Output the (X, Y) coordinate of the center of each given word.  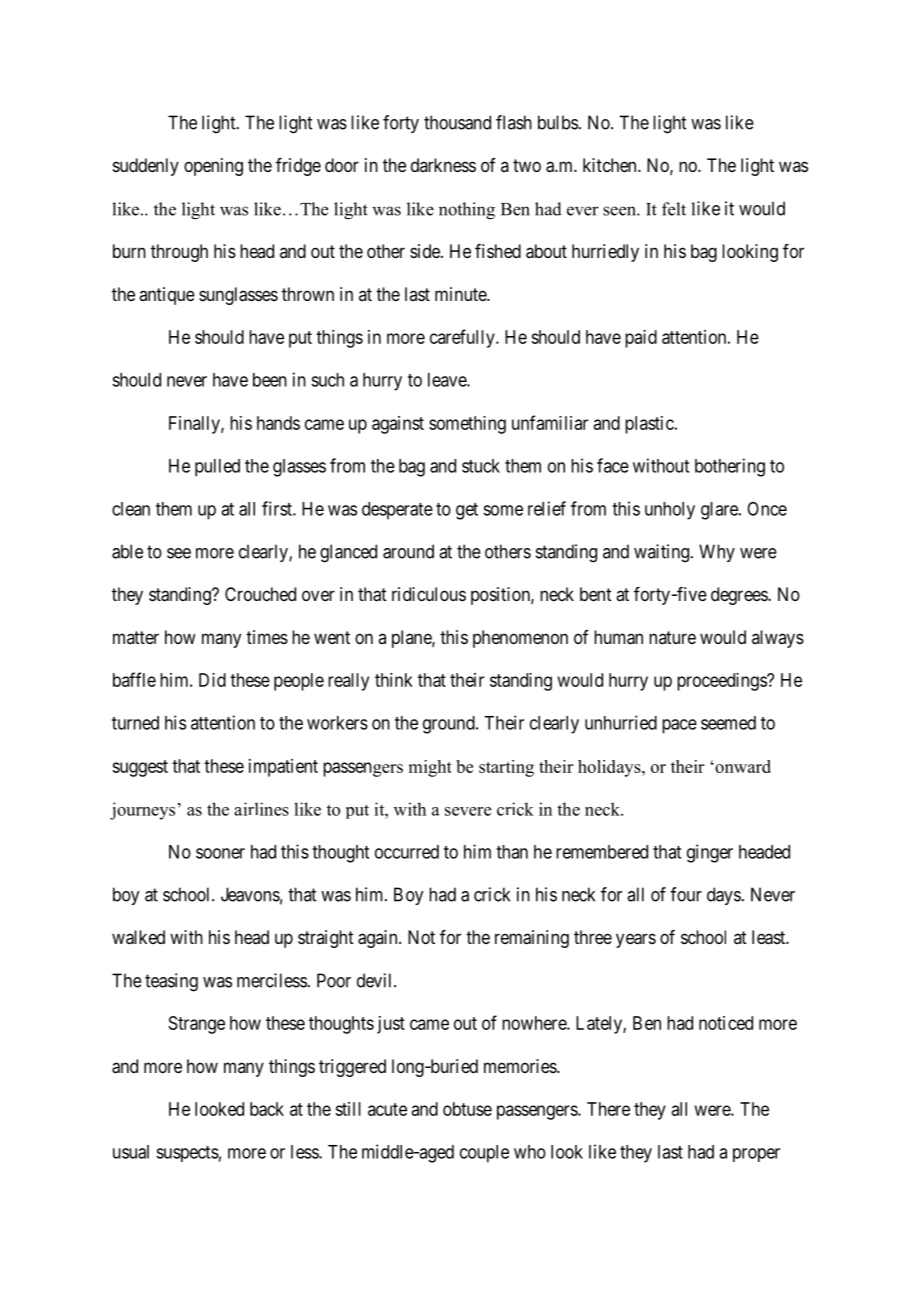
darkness (443, 165)
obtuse (467, 1109)
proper (756, 1155)
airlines (261, 809)
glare (720, 511)
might (430, 768)
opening (213, 167)
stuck (481, 466)
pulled (217, 468)
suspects (187, 1154)
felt (674, 209)
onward (742, 766)
